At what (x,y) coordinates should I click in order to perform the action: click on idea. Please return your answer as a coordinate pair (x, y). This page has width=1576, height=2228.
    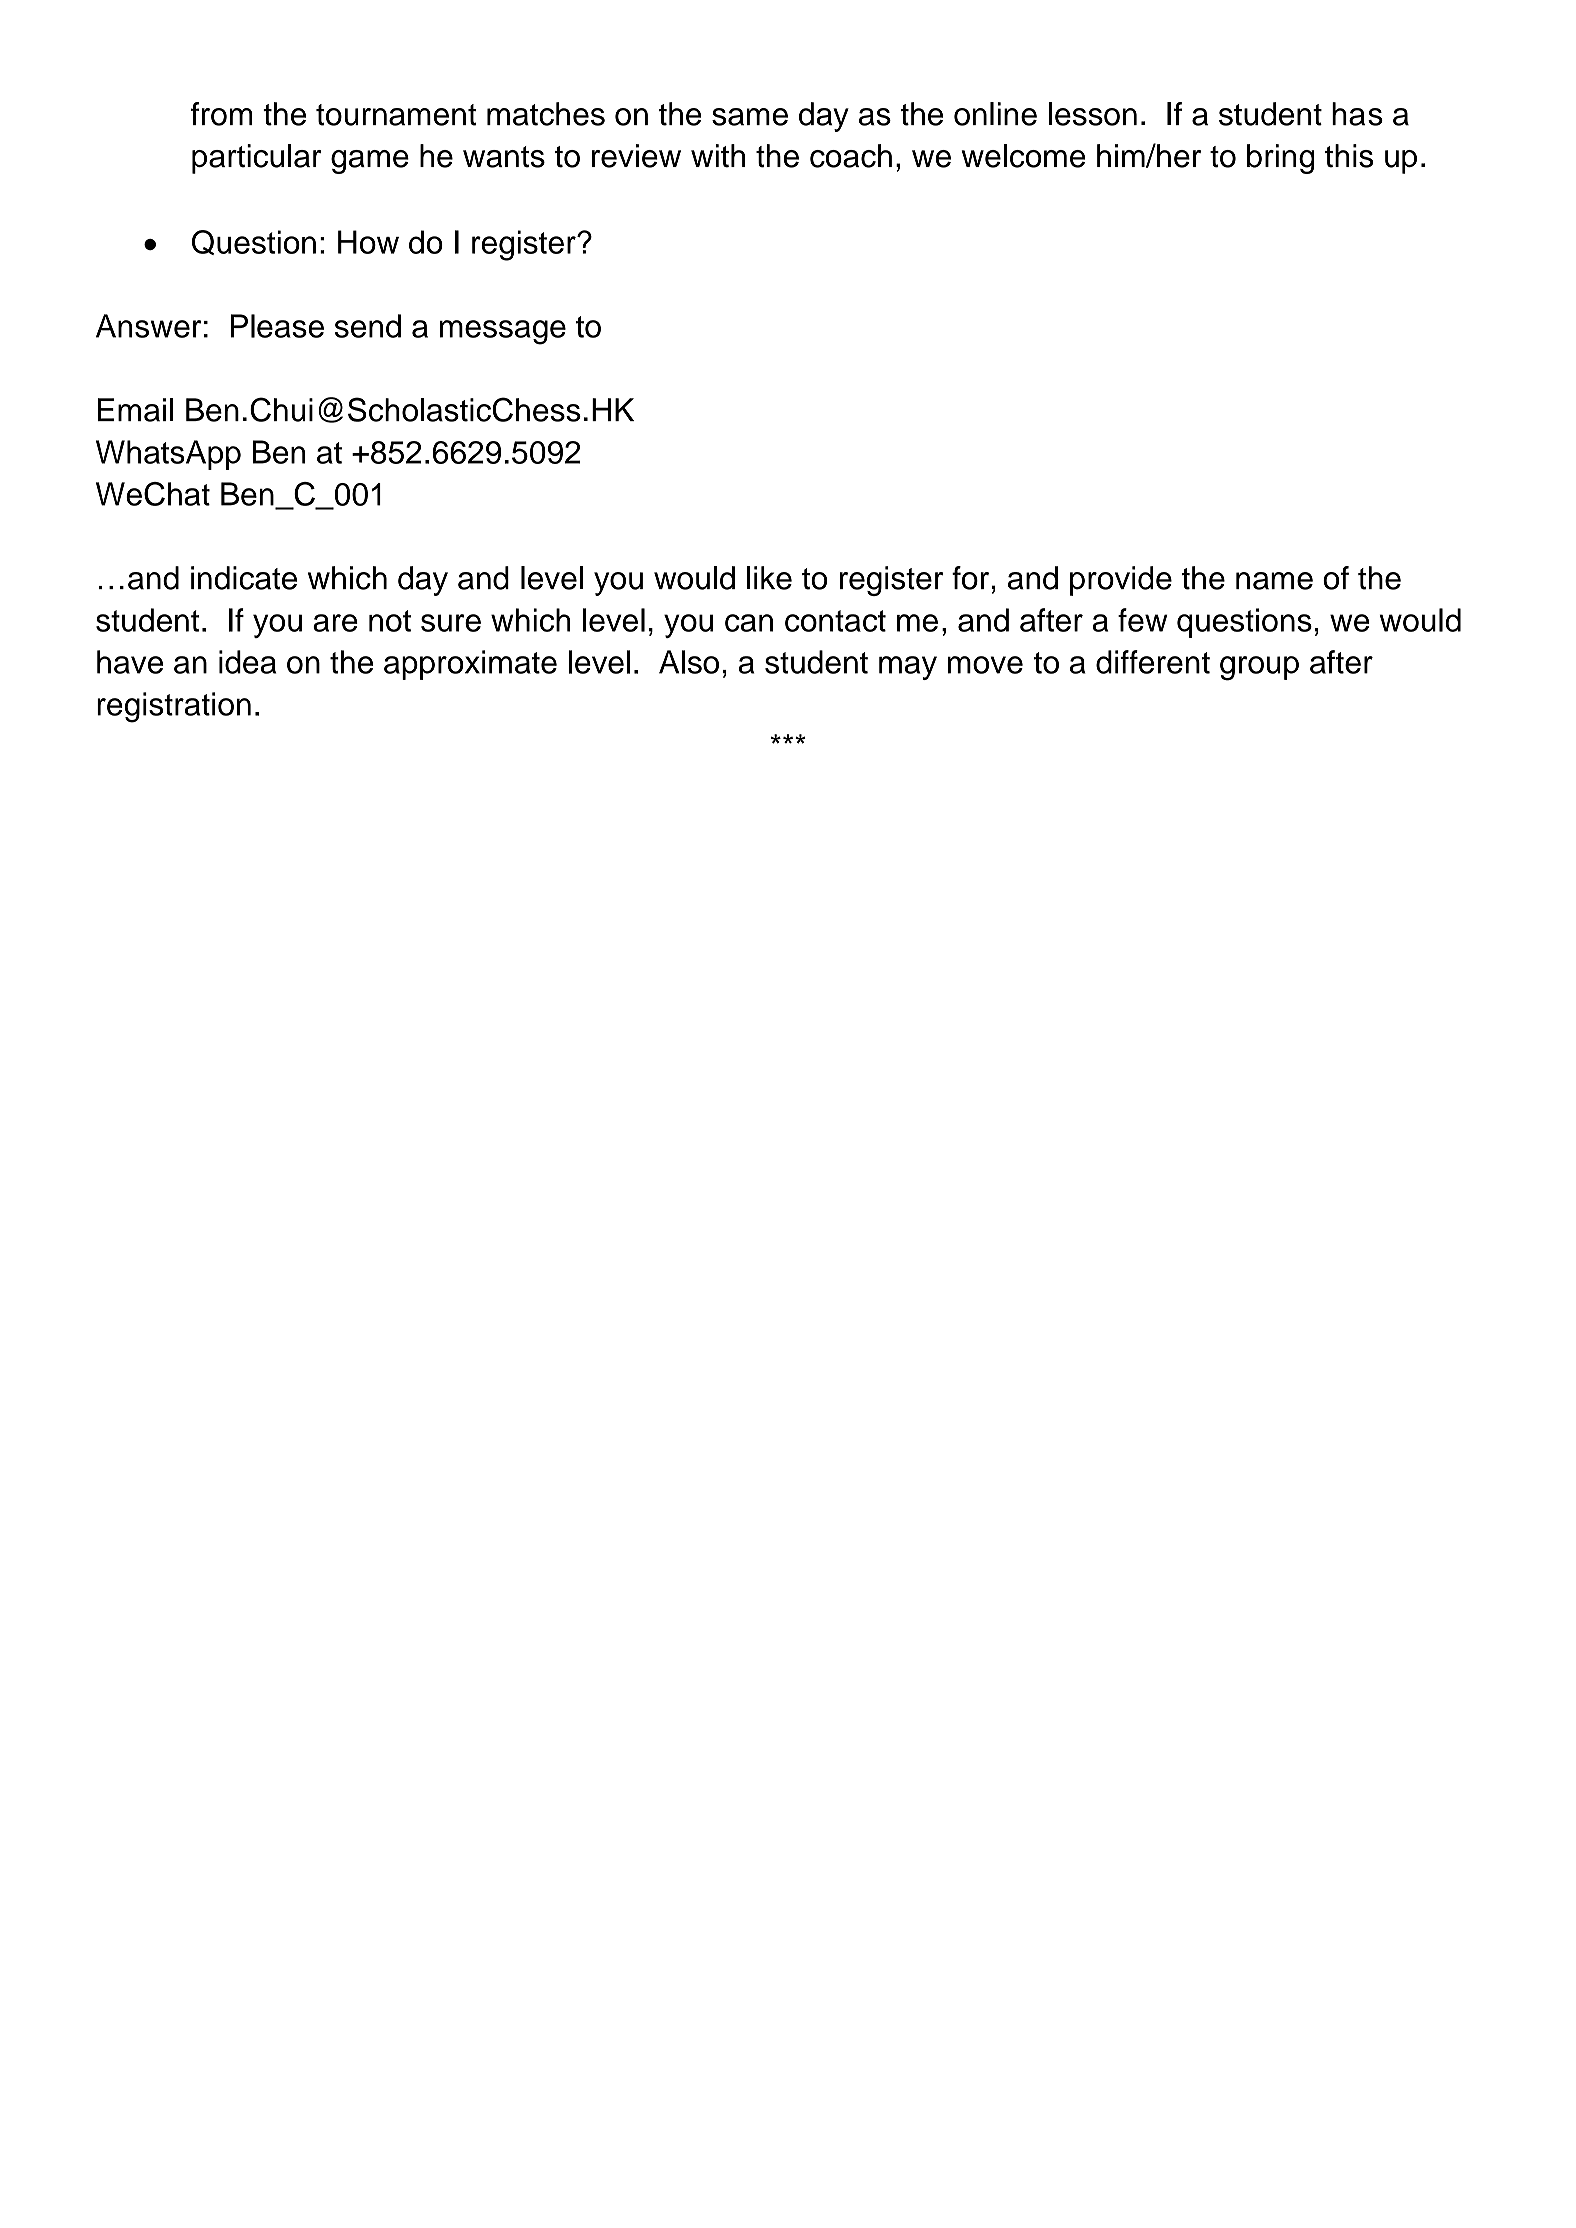
    Looking at the image, I should click on (247, 662).
